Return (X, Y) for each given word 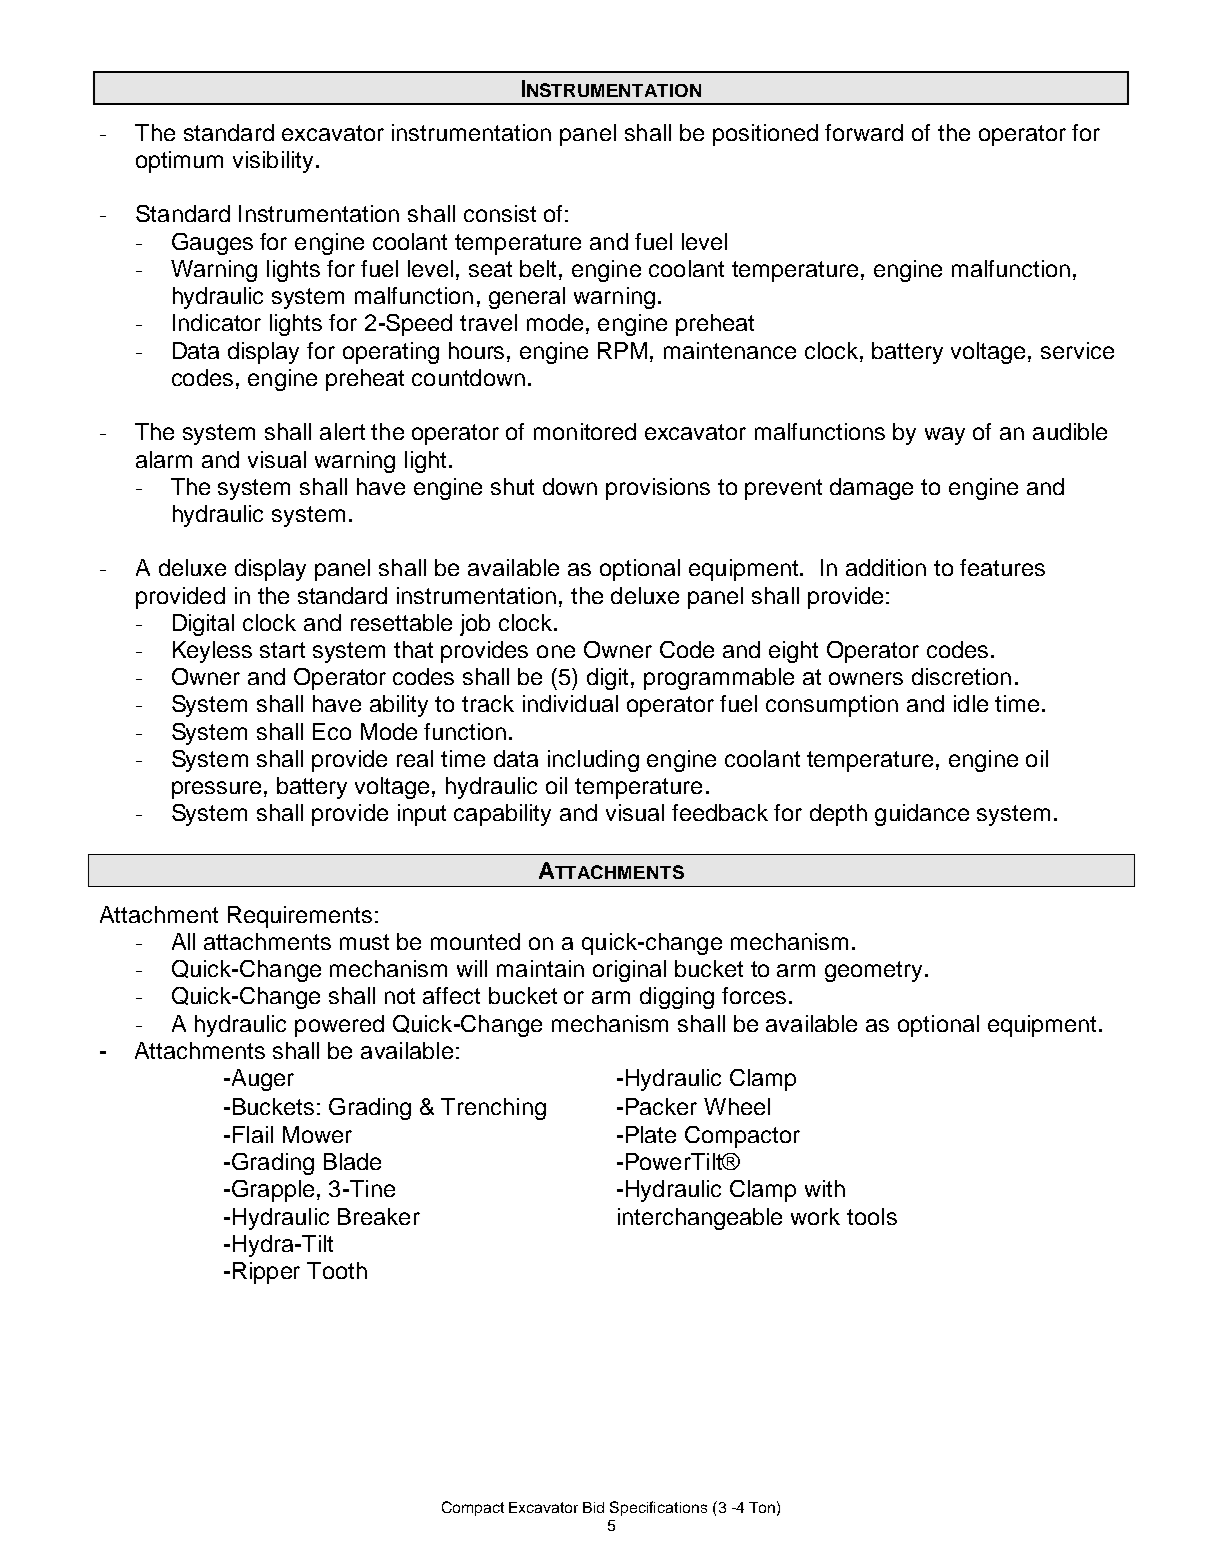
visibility (273, 162)
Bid (593, 1507)
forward (864, 132)
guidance (922, 815)
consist (500, 213)
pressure (216, 790)
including (593, 761)
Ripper (266, 1273)
